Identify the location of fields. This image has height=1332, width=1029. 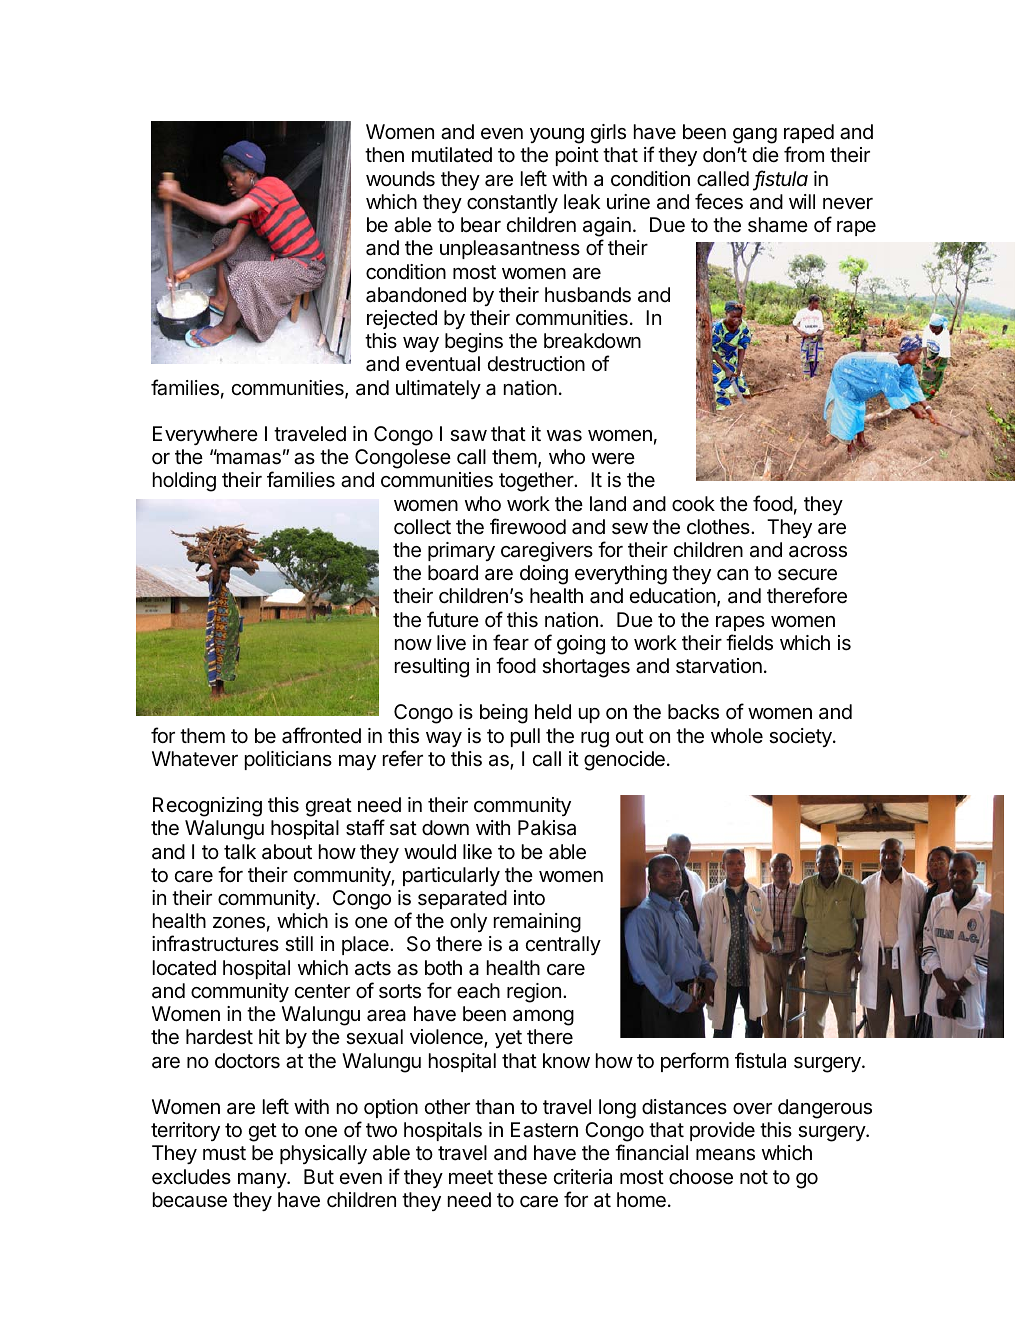
(749, 642).
